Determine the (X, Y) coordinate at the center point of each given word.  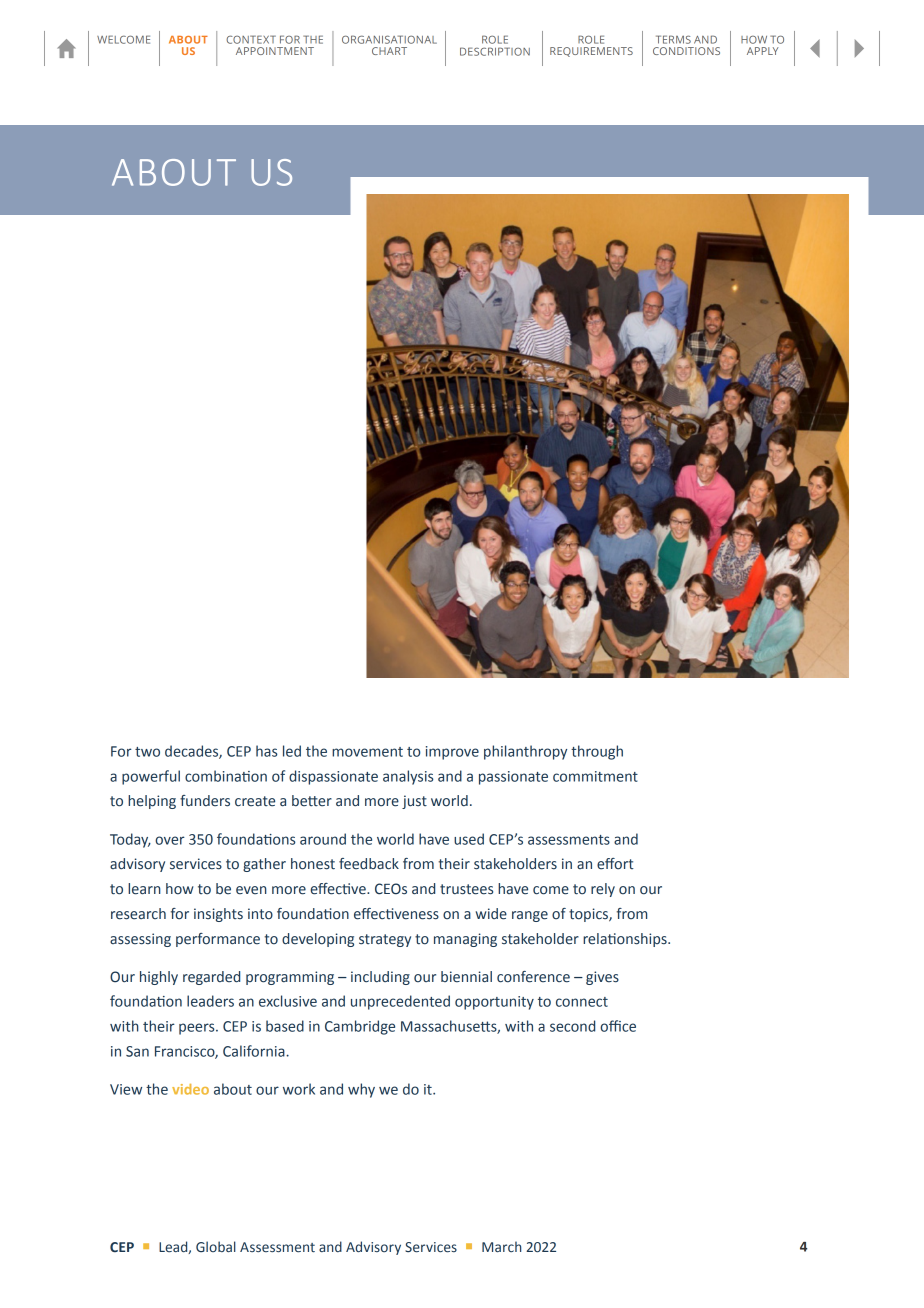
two (147, 752)
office (618, 1026)
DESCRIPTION (495, 51)
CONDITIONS (686, 51)
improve (452, 753)
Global (216, 1246)
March (501, 1246)
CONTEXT (251, 39)
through (597, 752)
